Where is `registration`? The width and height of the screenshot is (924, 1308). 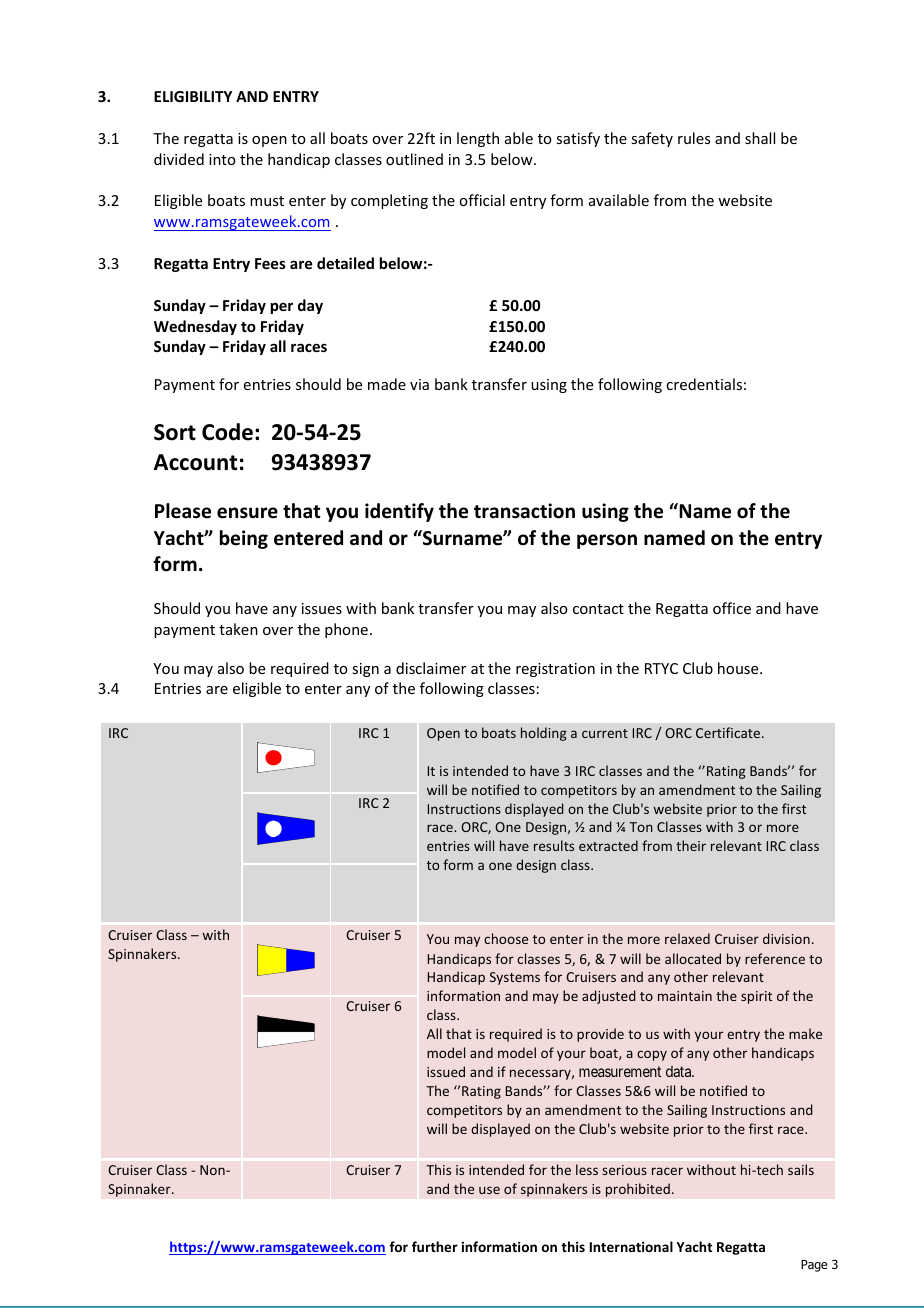
registration is located at coordinates (555, 670).
